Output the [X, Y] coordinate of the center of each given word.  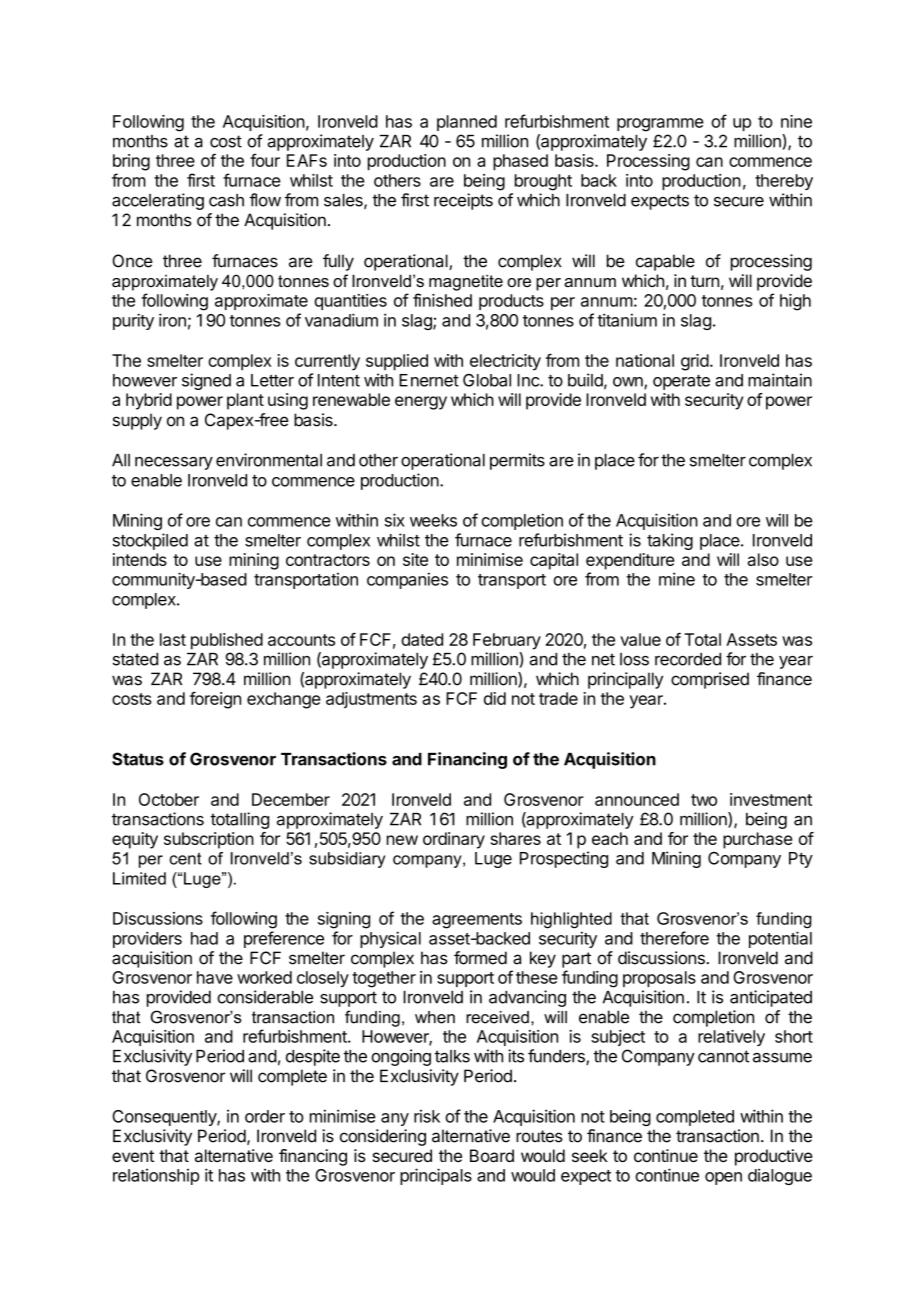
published [227, 641]
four [265, 160]
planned [467, 123]
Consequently [165, 1118]
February [507, 641]
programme [660, 125]
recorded [688, 659]
